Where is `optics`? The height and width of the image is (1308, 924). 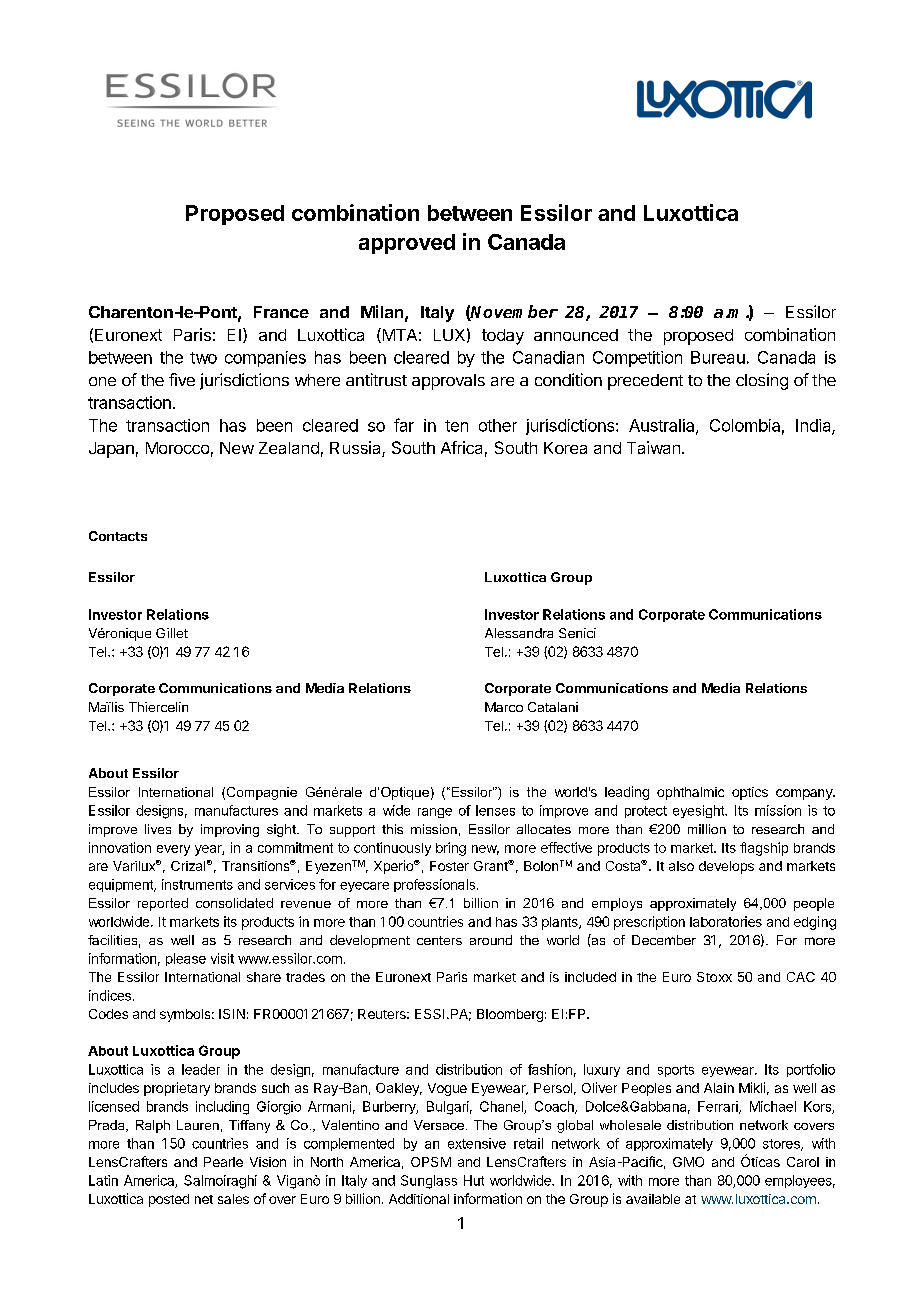 optics is located at coordinates (750, 793).
